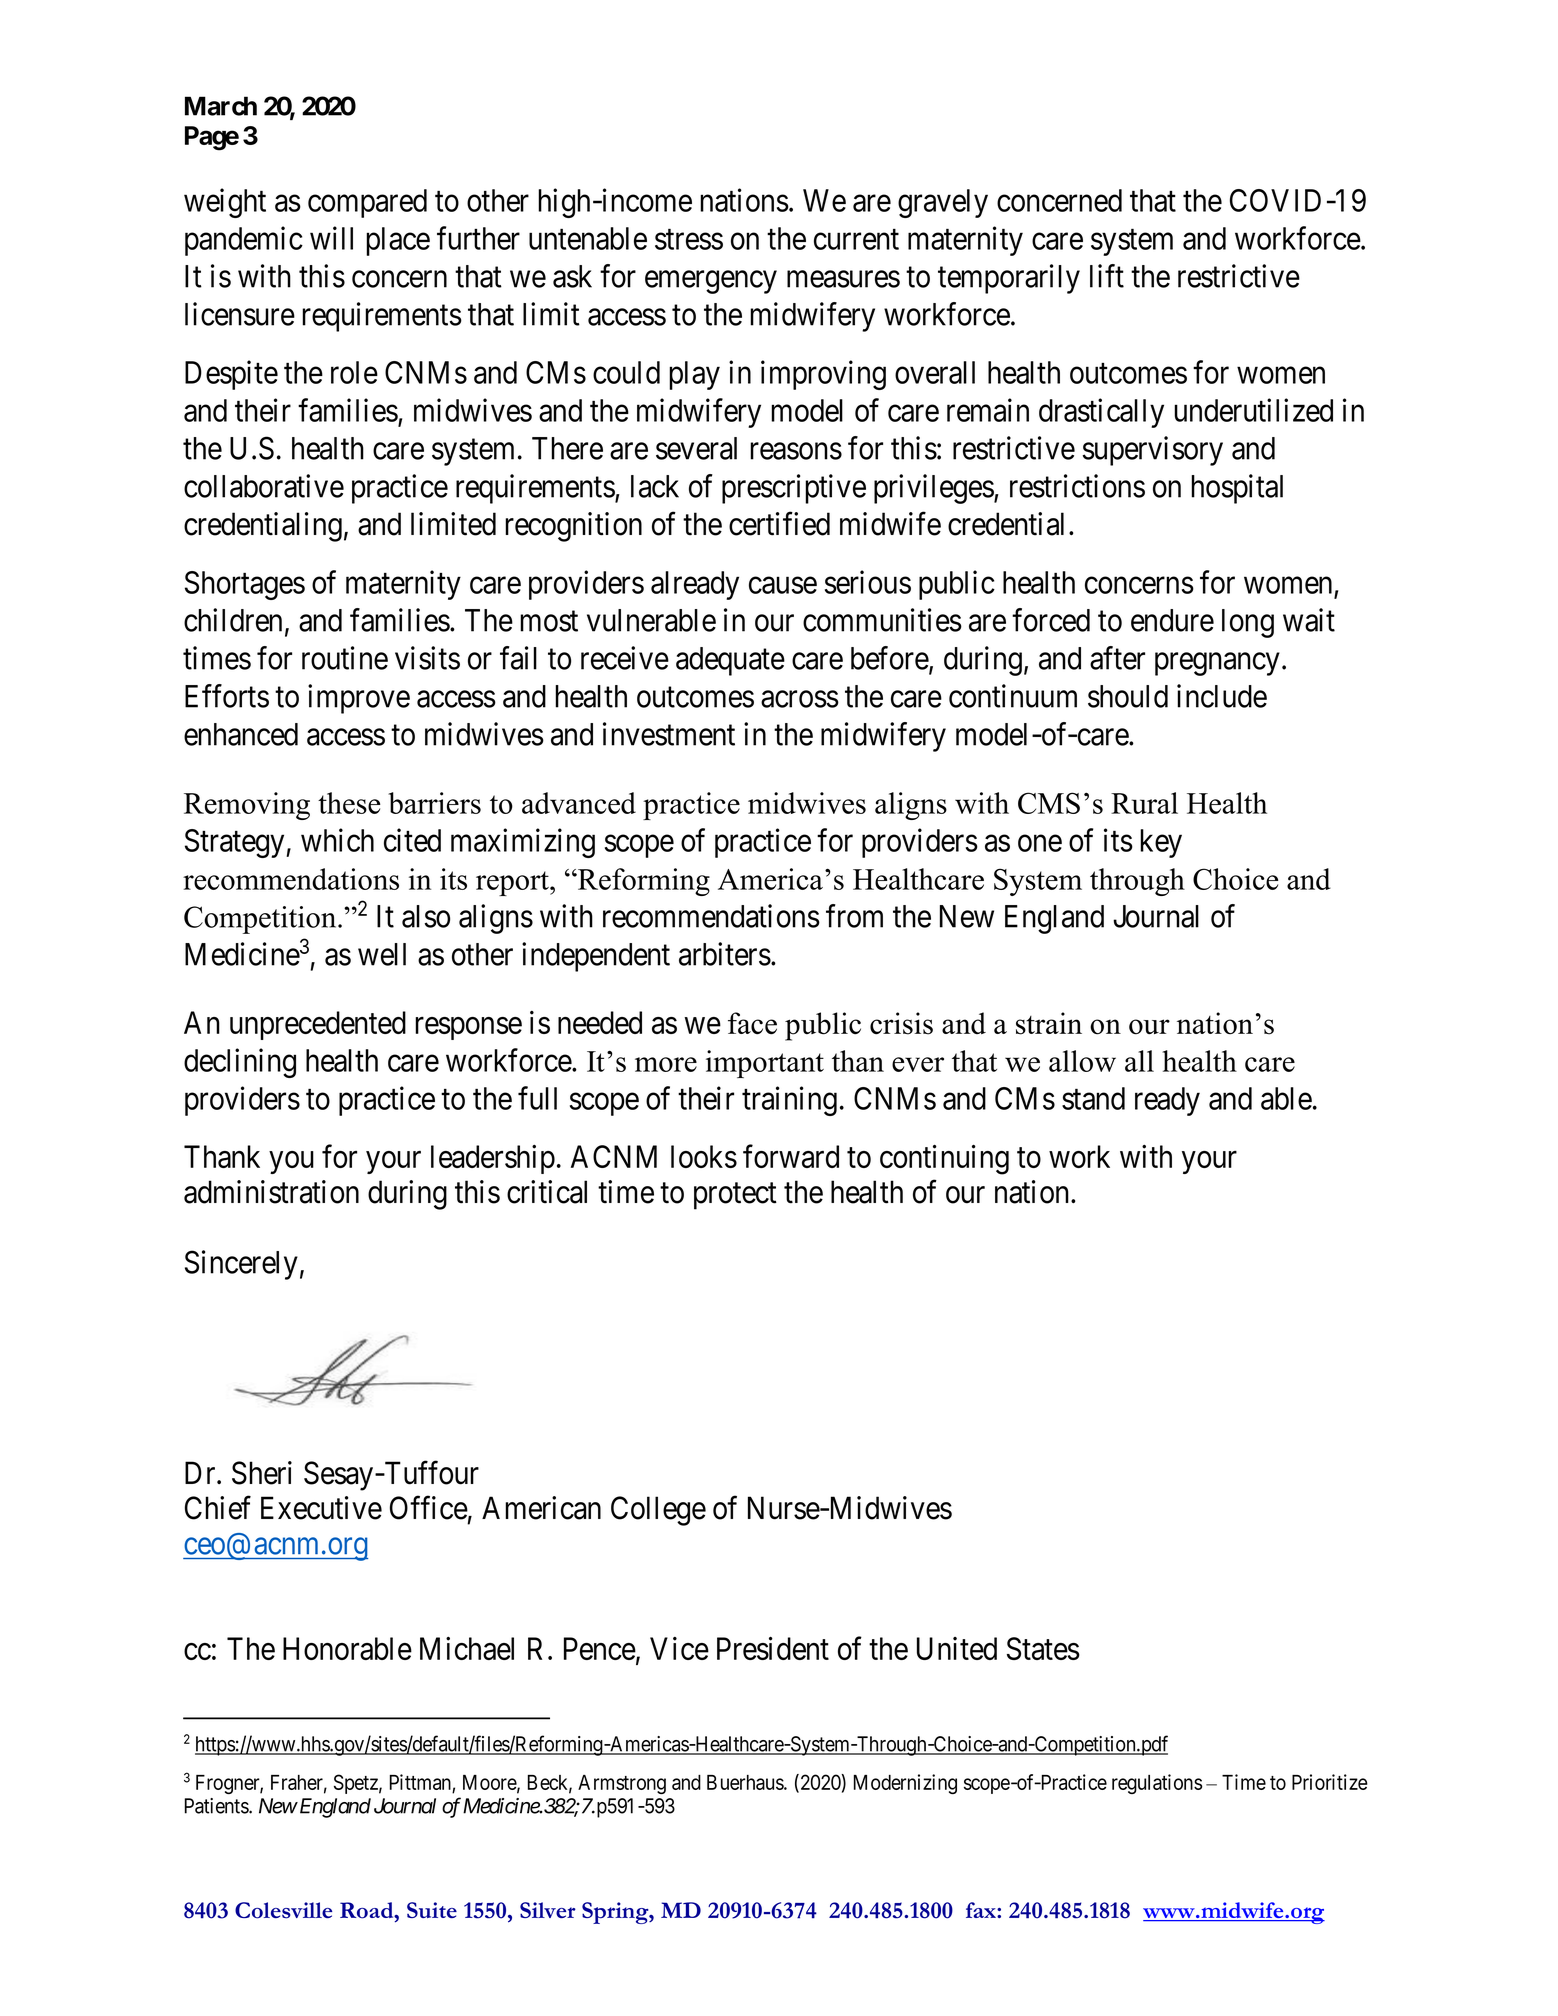  Describe the element at coordinates (957, 1648) in the page. I see `United` at that location.
